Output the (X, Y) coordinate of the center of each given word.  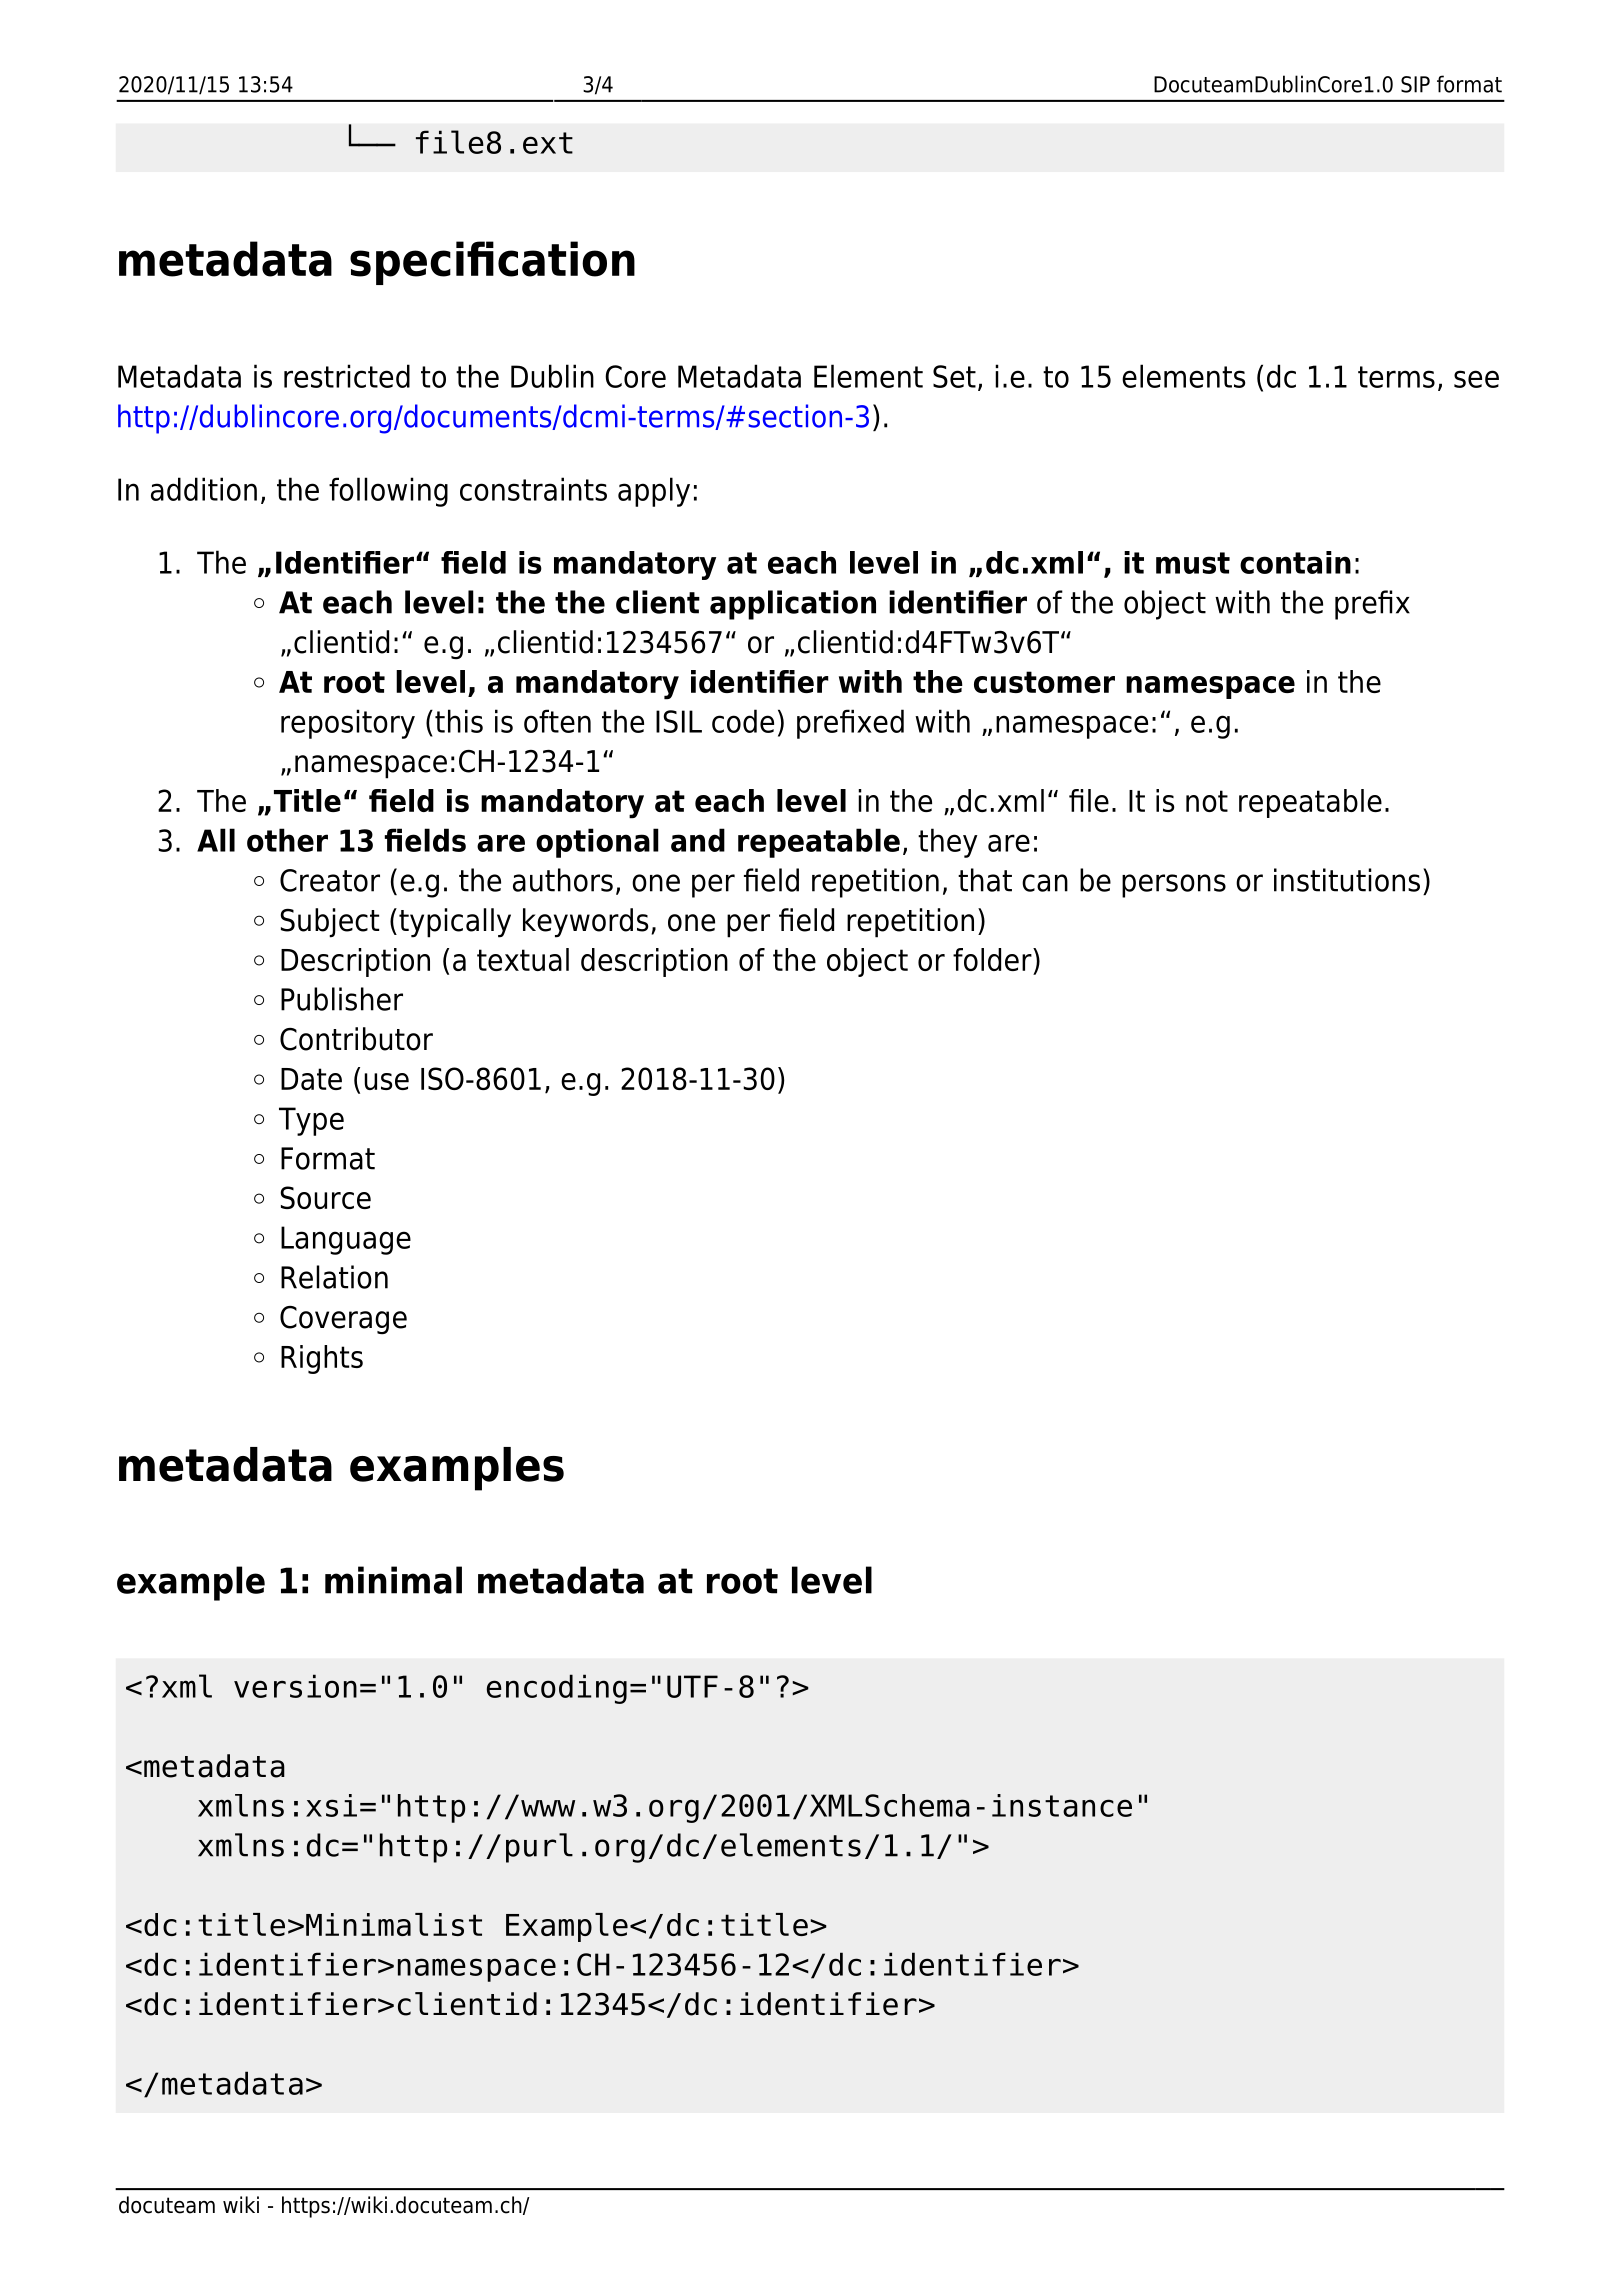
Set (954, 376)
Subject (330, 923)
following (388, 492)
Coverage (343, 1320)
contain (1295, 562)
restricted (347, 376)
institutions (1347, 880)
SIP (1415, 84)
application (793, 605)
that (985, 880)
